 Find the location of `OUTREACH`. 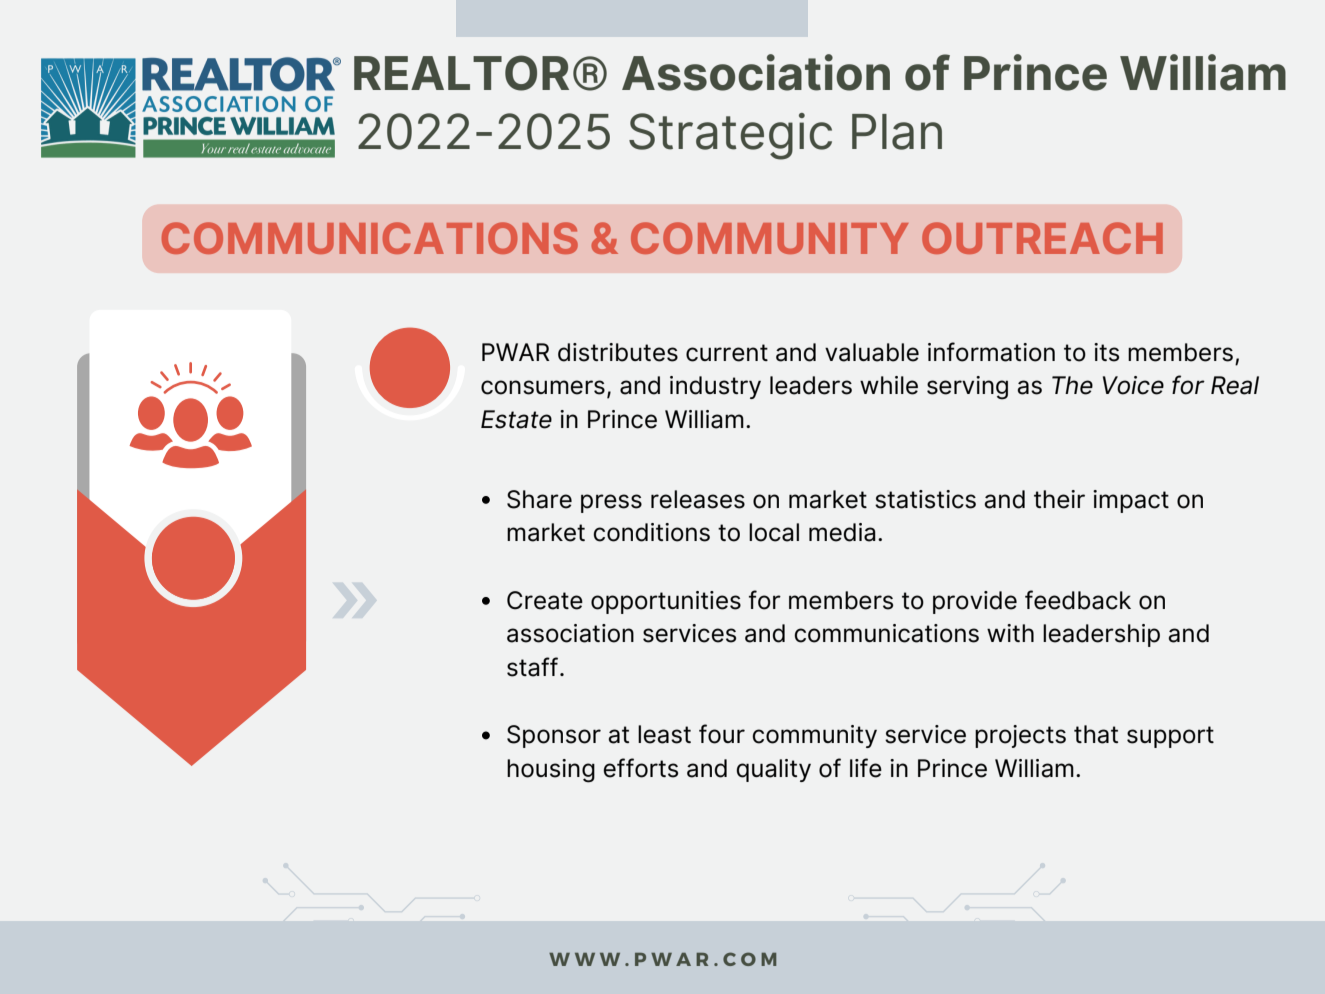

OUTREACH is located at coordinates (1042, 238).
